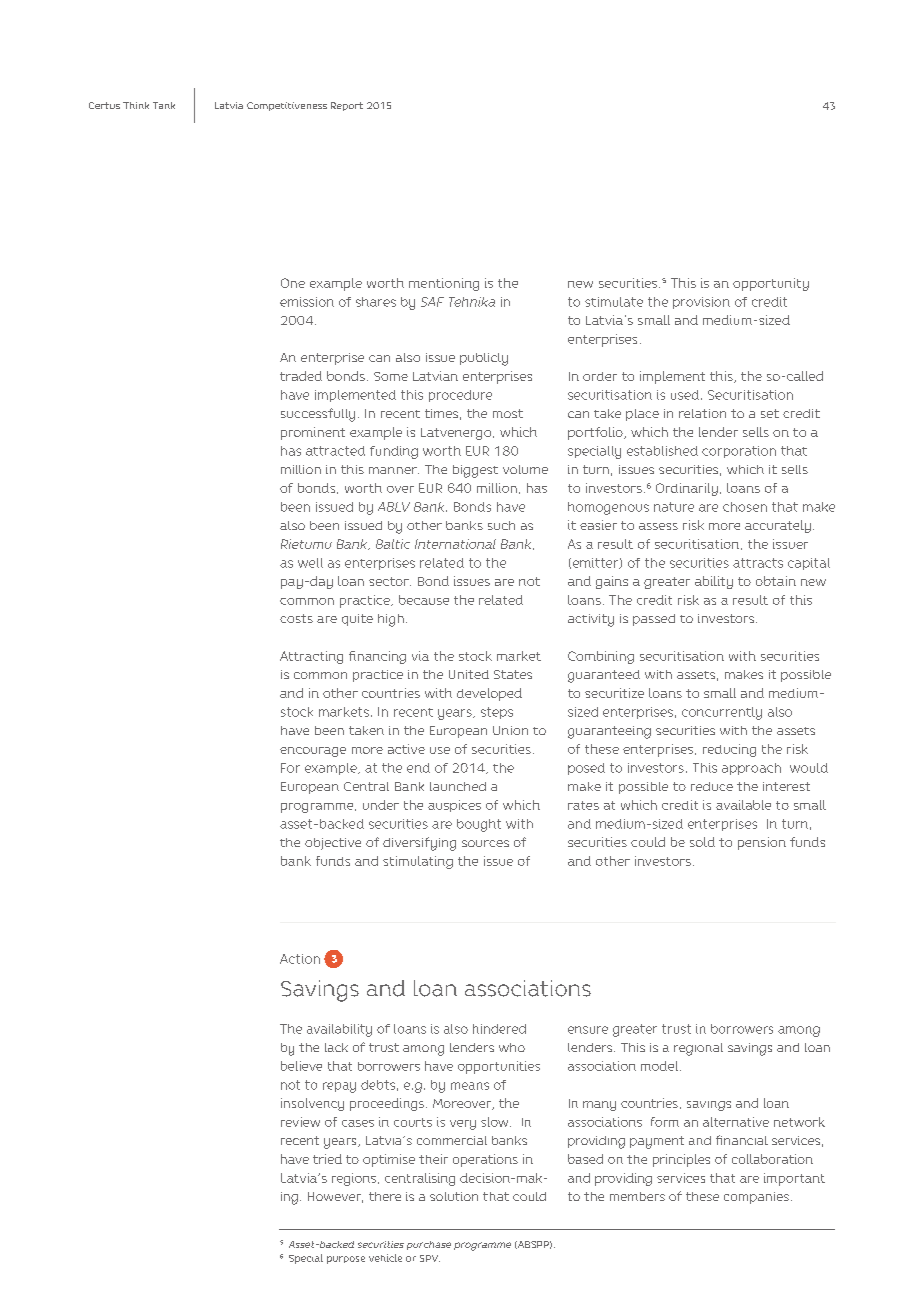  Describe the element at coordinates (164, 105) in the screenshot. I see `Tank` at that location.
